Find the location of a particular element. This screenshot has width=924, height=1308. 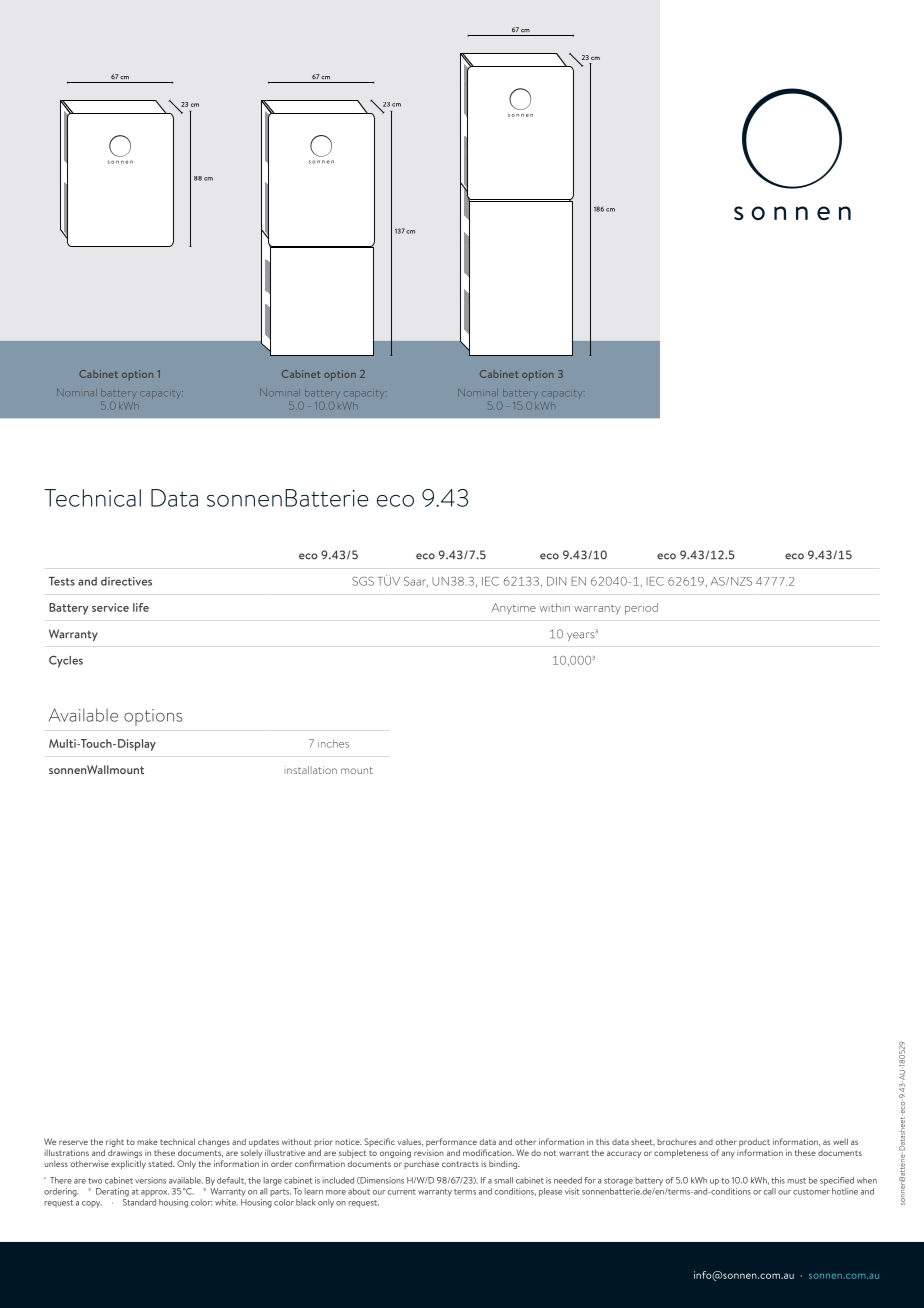

period is located at coordinates (641, 609).
